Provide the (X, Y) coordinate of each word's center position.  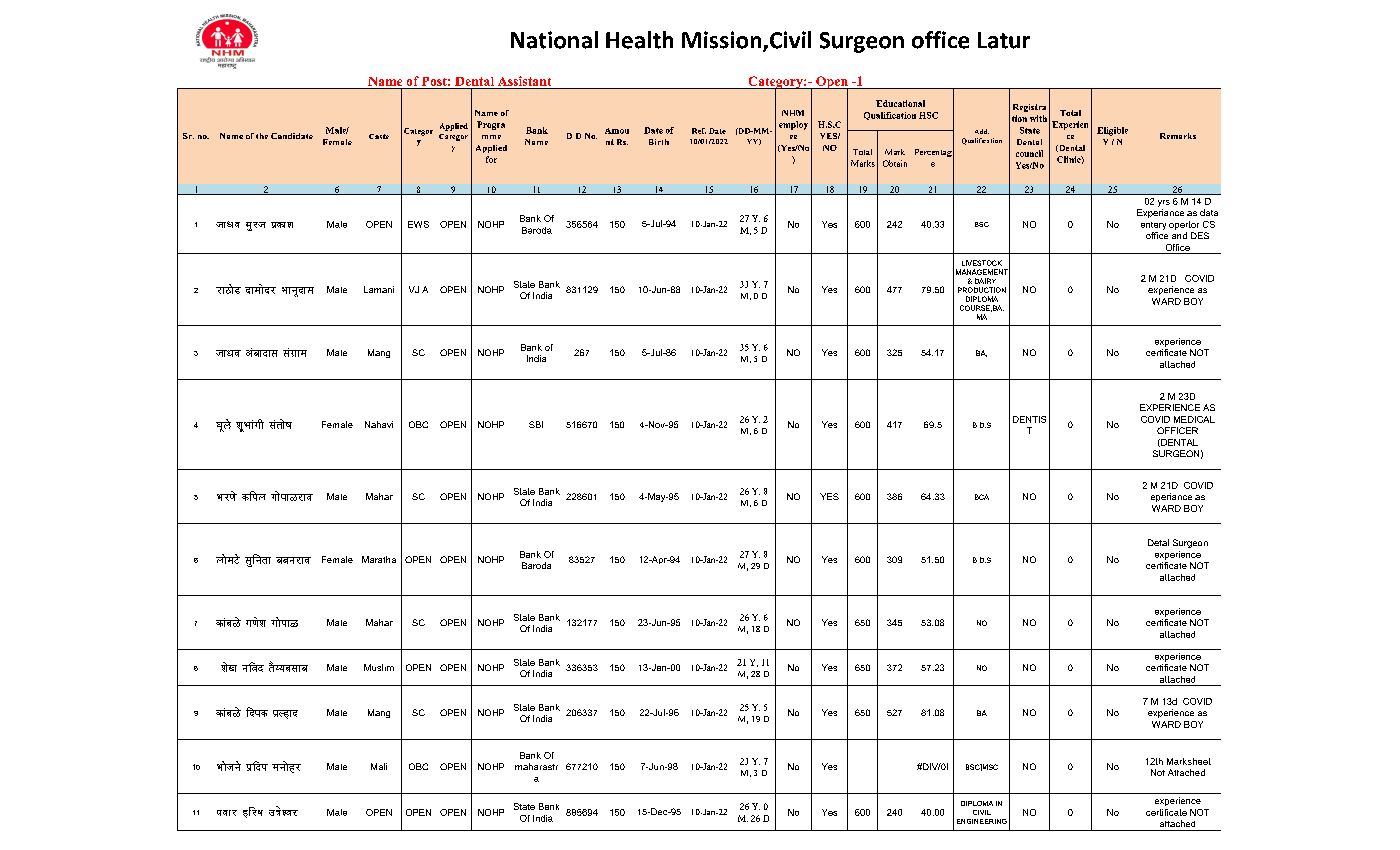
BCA (982, 497)
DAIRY (985, 281)
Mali (379, 766)
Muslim (379, 667)
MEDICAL (1194, 419)
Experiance (1160, 213)
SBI (536, 424)
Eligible (1112, 131)
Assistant (524, 81)
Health (639, 40)
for (491, 159)
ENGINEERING (982, 821)
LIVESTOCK (982, 263)
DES (1200, 235)
